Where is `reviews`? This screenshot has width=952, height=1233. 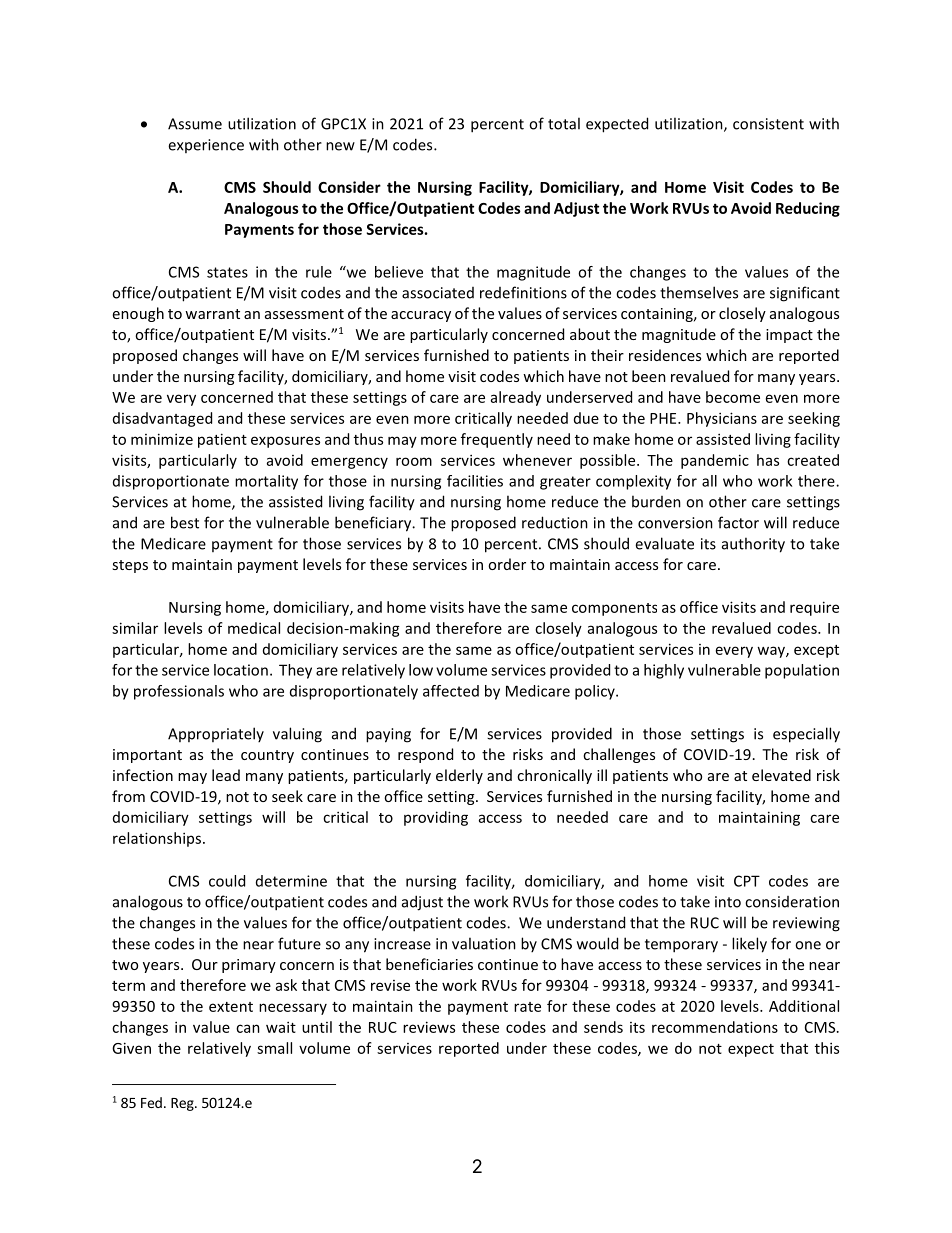
reviews is located at coordinates (429, 1027).
